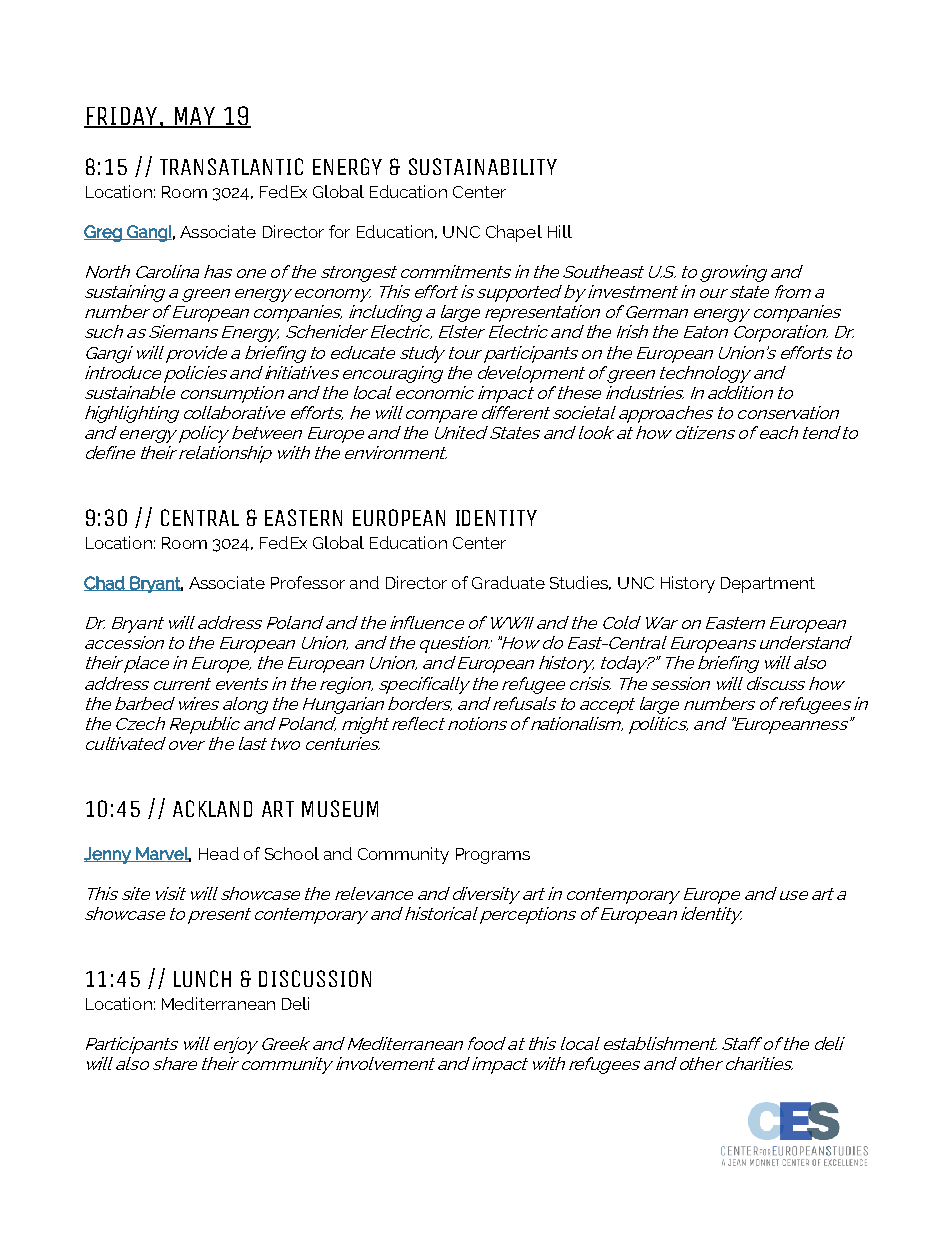 This screenshot has height=1233, width=952. What do you see at coordinates (508, 582) in the screenshot?
I see `Graduate` at bounding box center [508, 582].
